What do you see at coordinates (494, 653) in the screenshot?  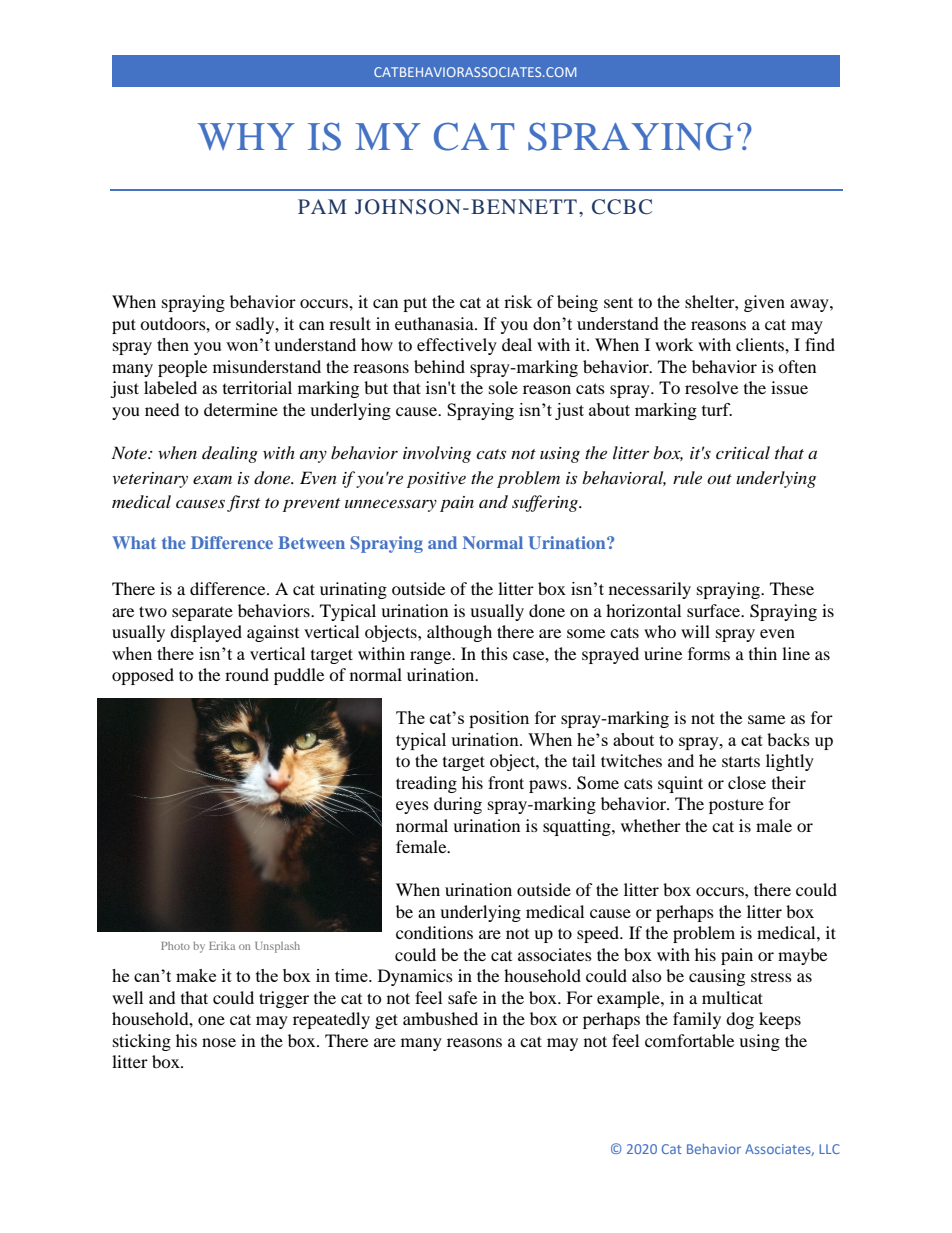 I see `this` at bounding box center [494, 653].
